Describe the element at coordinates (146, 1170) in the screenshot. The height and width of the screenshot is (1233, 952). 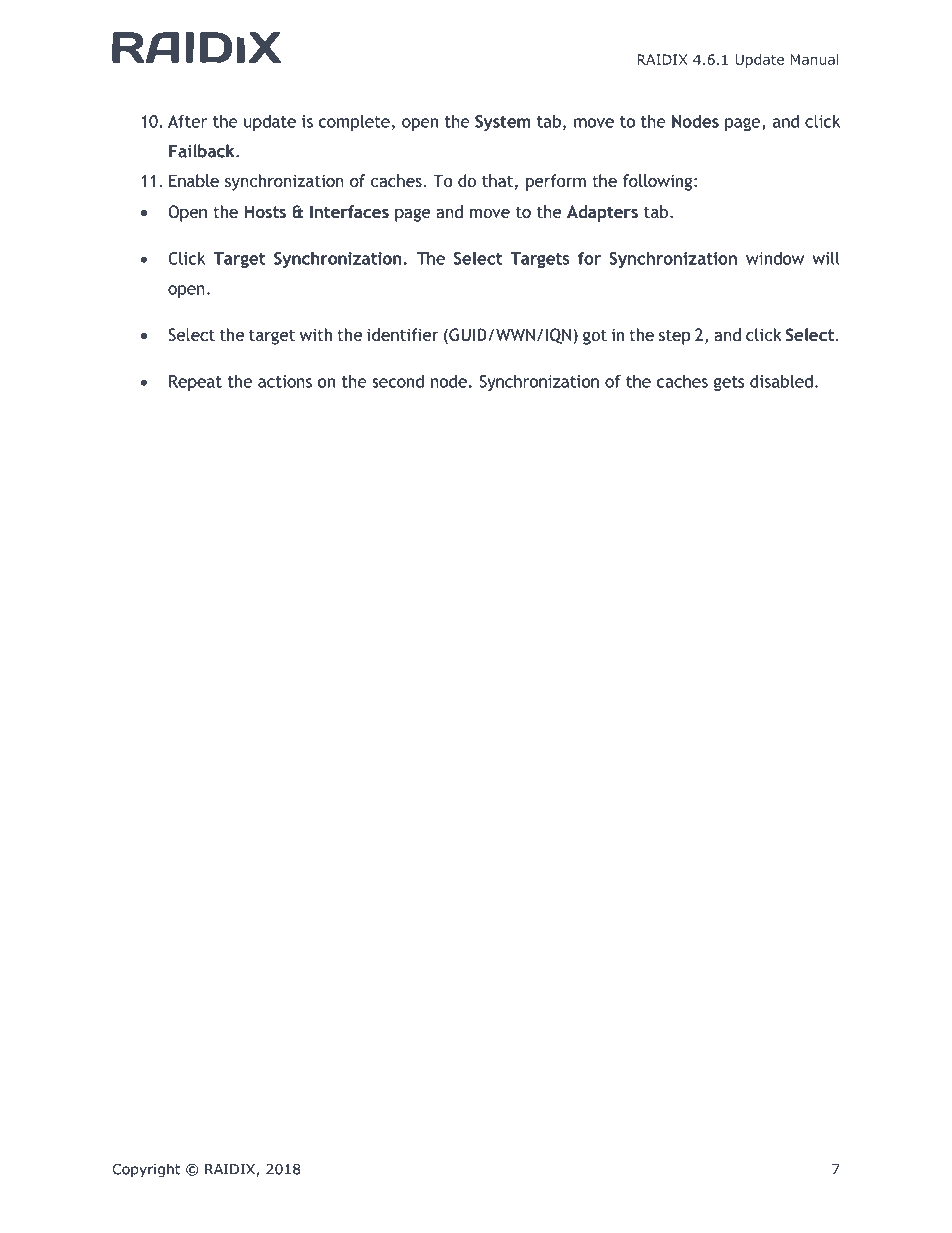
I see `Copyright` at that location.
